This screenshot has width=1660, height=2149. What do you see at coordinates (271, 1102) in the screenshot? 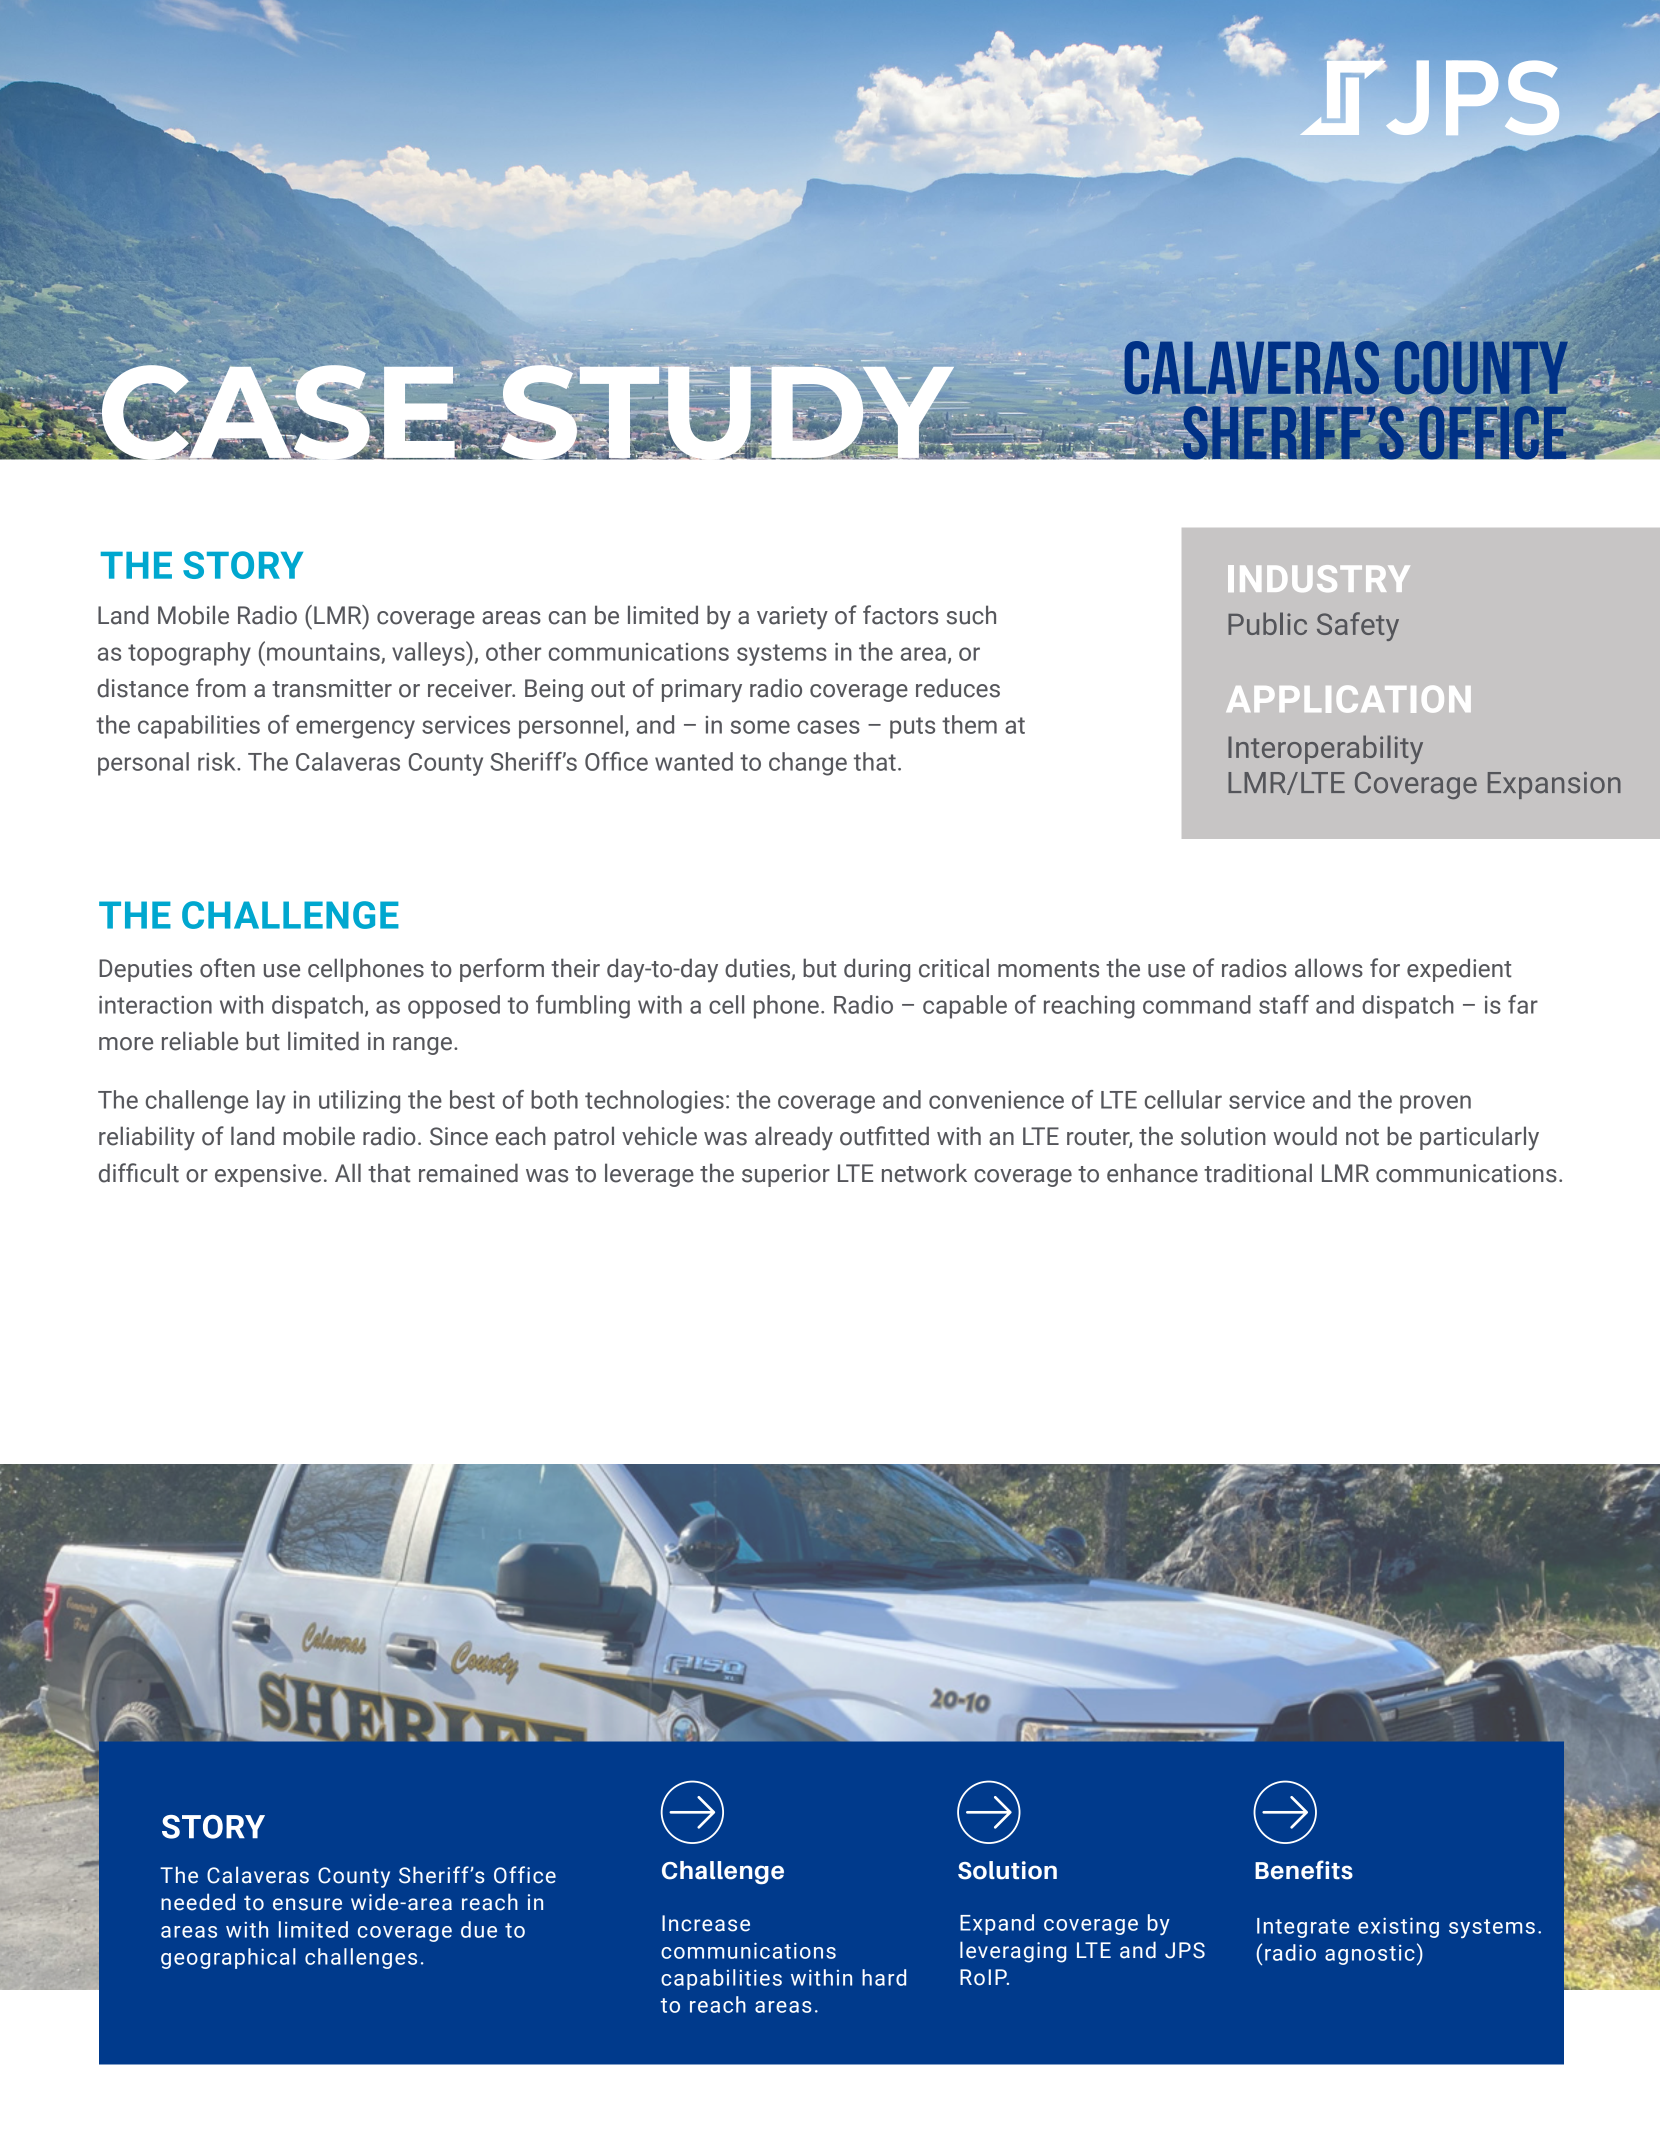
I see `lay` at bounding box center [271, 1102].
